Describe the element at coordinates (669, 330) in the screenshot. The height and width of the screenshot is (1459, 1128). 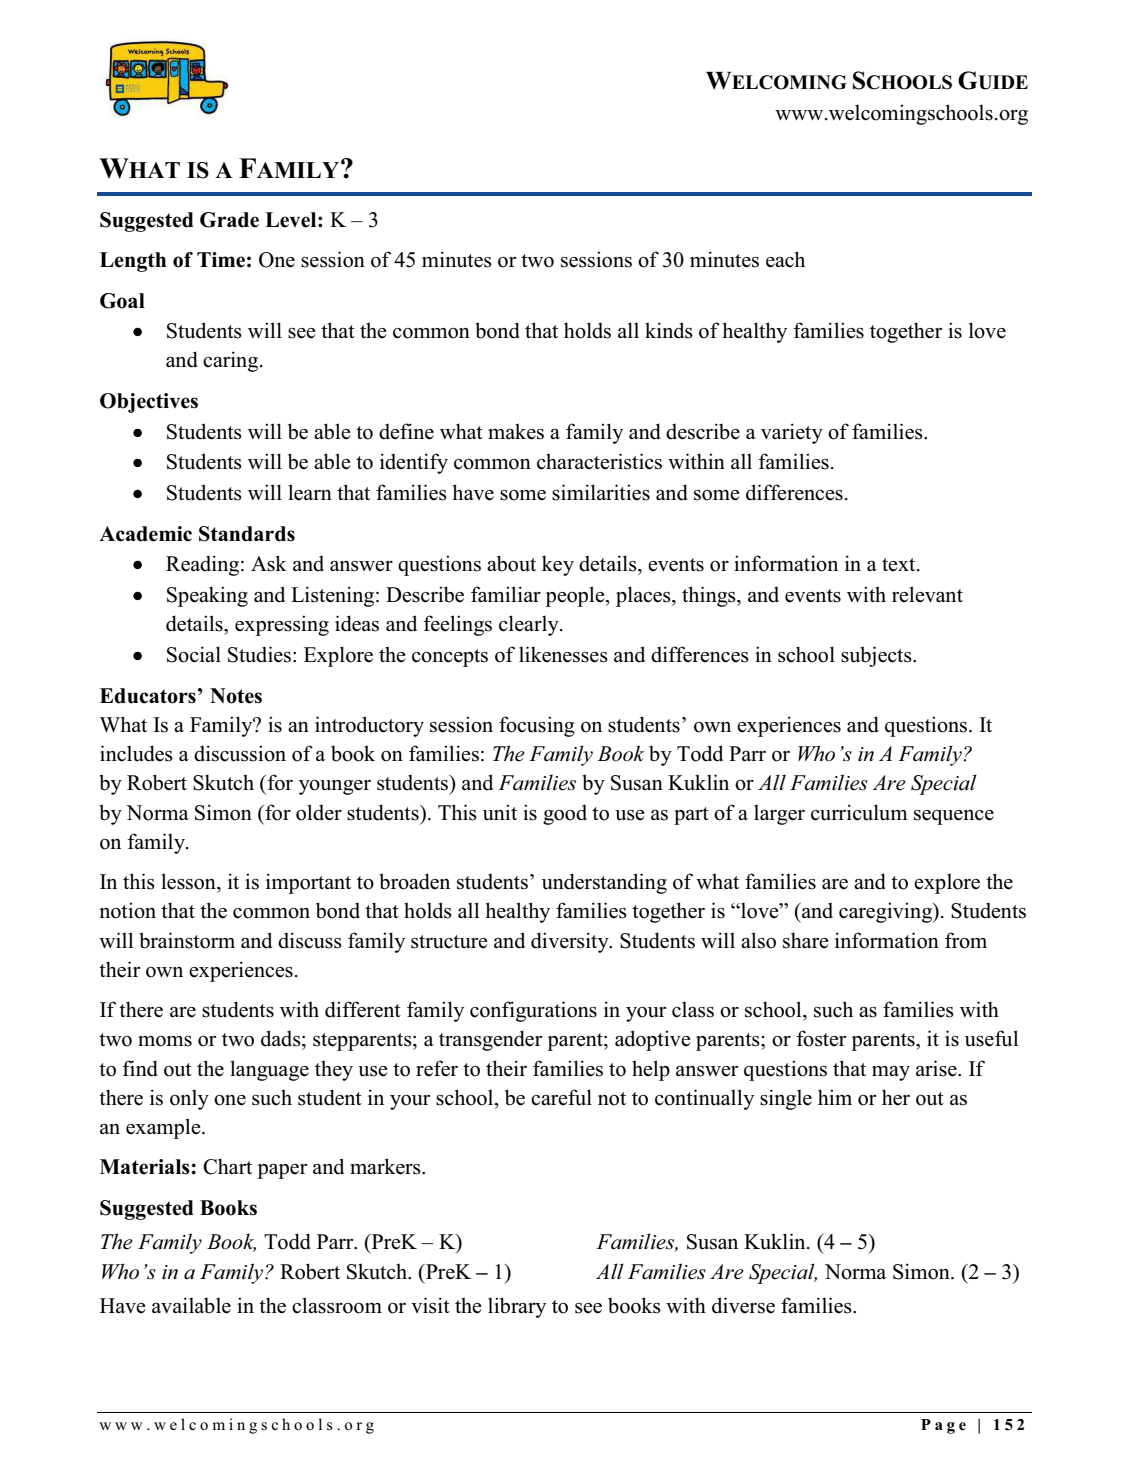
I see `kinds` at that location.
